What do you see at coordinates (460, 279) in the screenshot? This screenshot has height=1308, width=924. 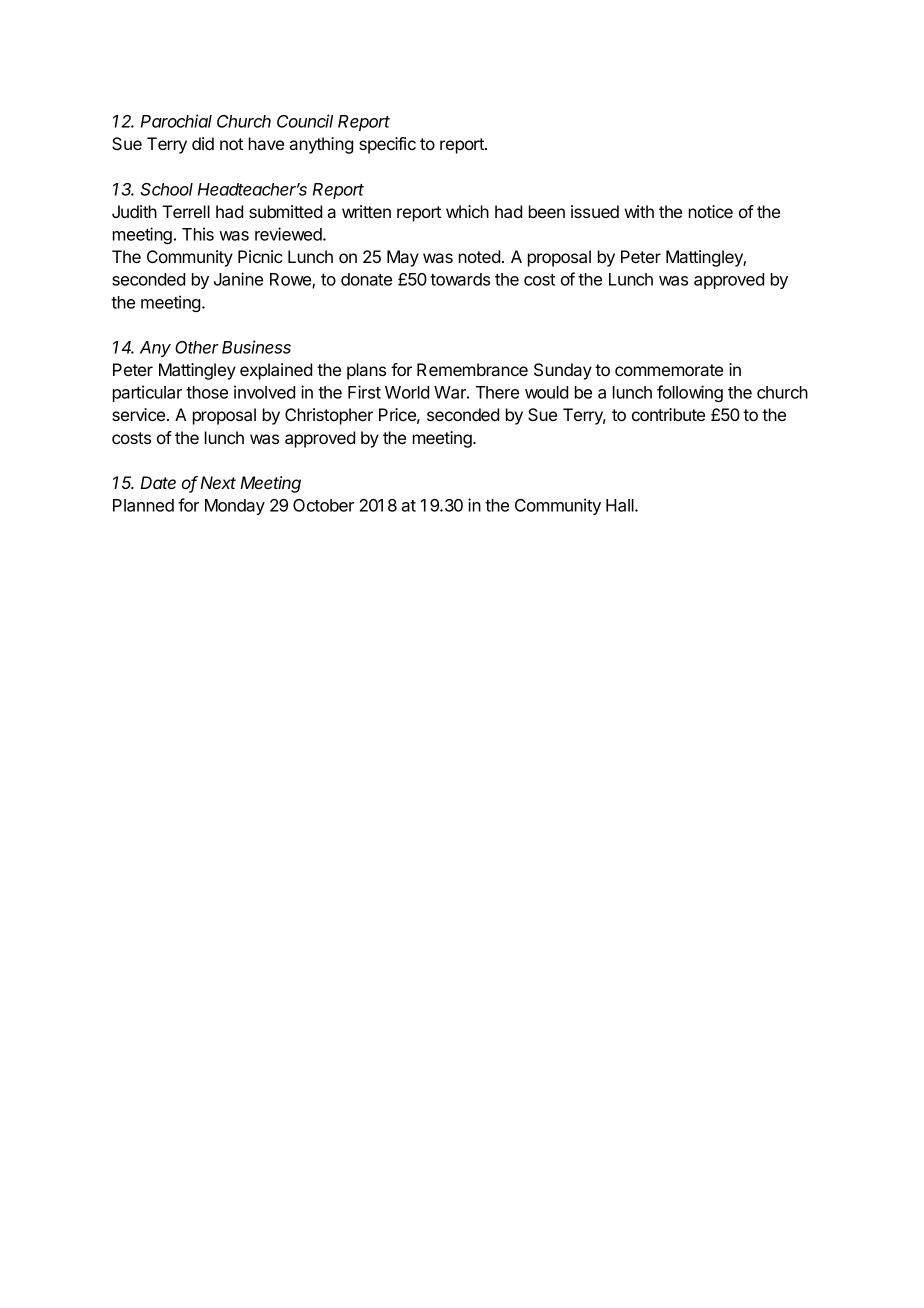 I see `towards` at bounding box center [460, 279].
